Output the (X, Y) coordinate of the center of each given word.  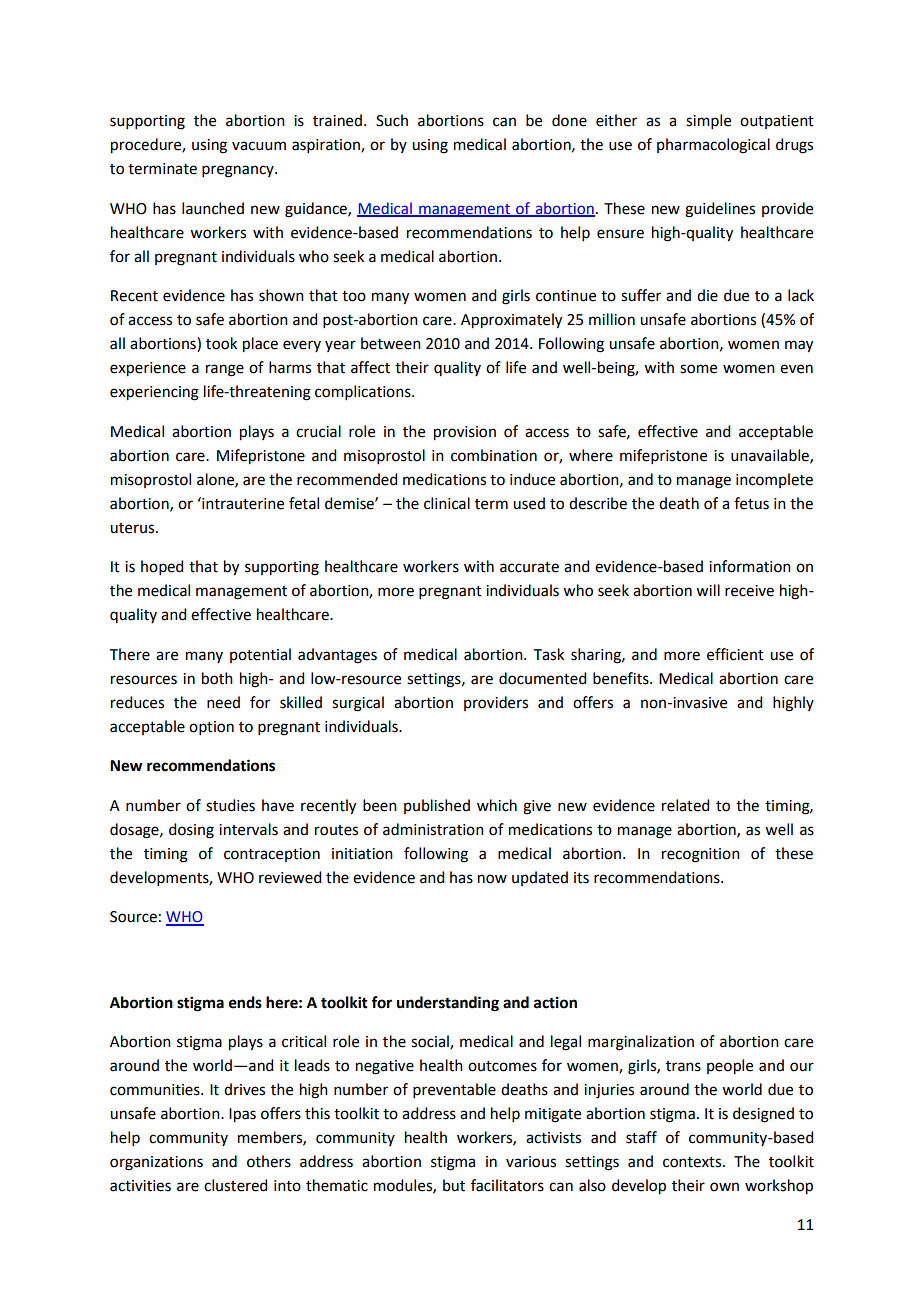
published (437, 806)
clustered (235, 1185)
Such (392, 120)
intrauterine (242, 503)
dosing (191, 831)
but (454, 1185)
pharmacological (713, 146)
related (685, 805)
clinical (447, 503)
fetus (751, 503)
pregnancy (239, 171)
